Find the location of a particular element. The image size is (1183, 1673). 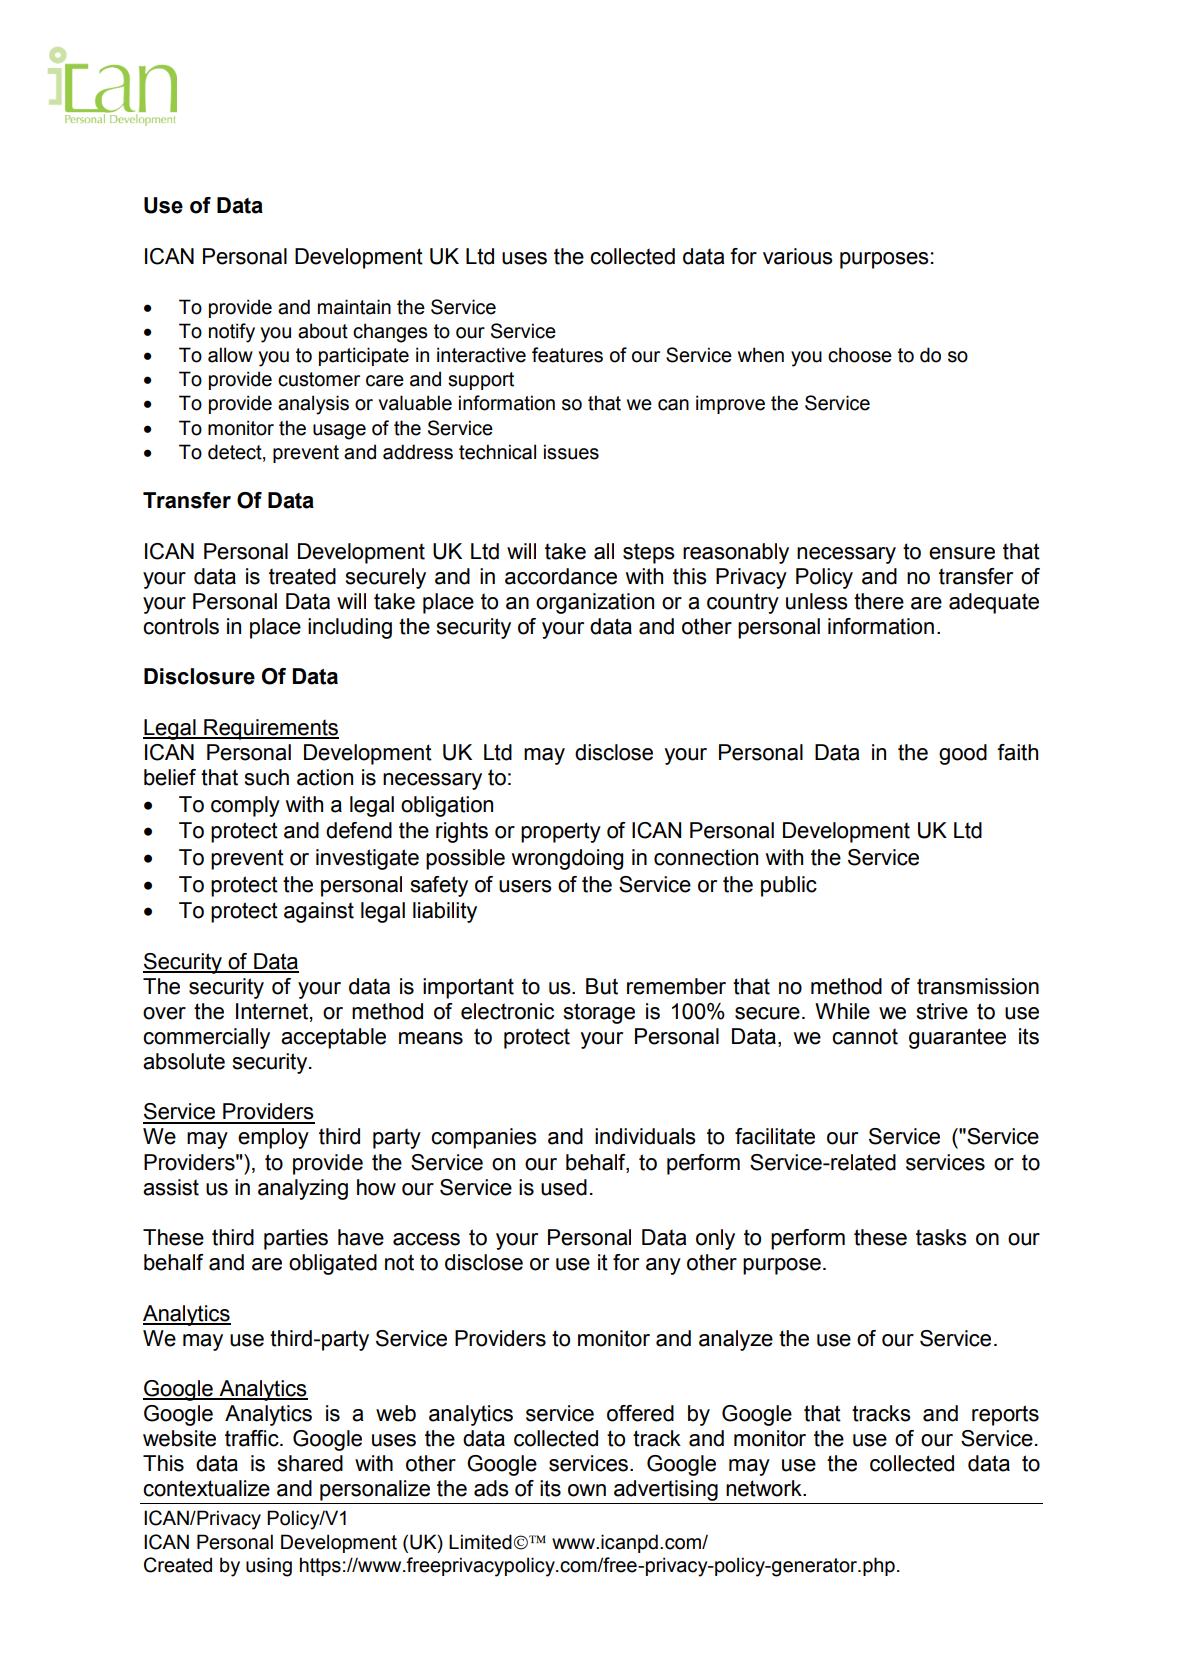

choose is located at coordinates (860, 355).
